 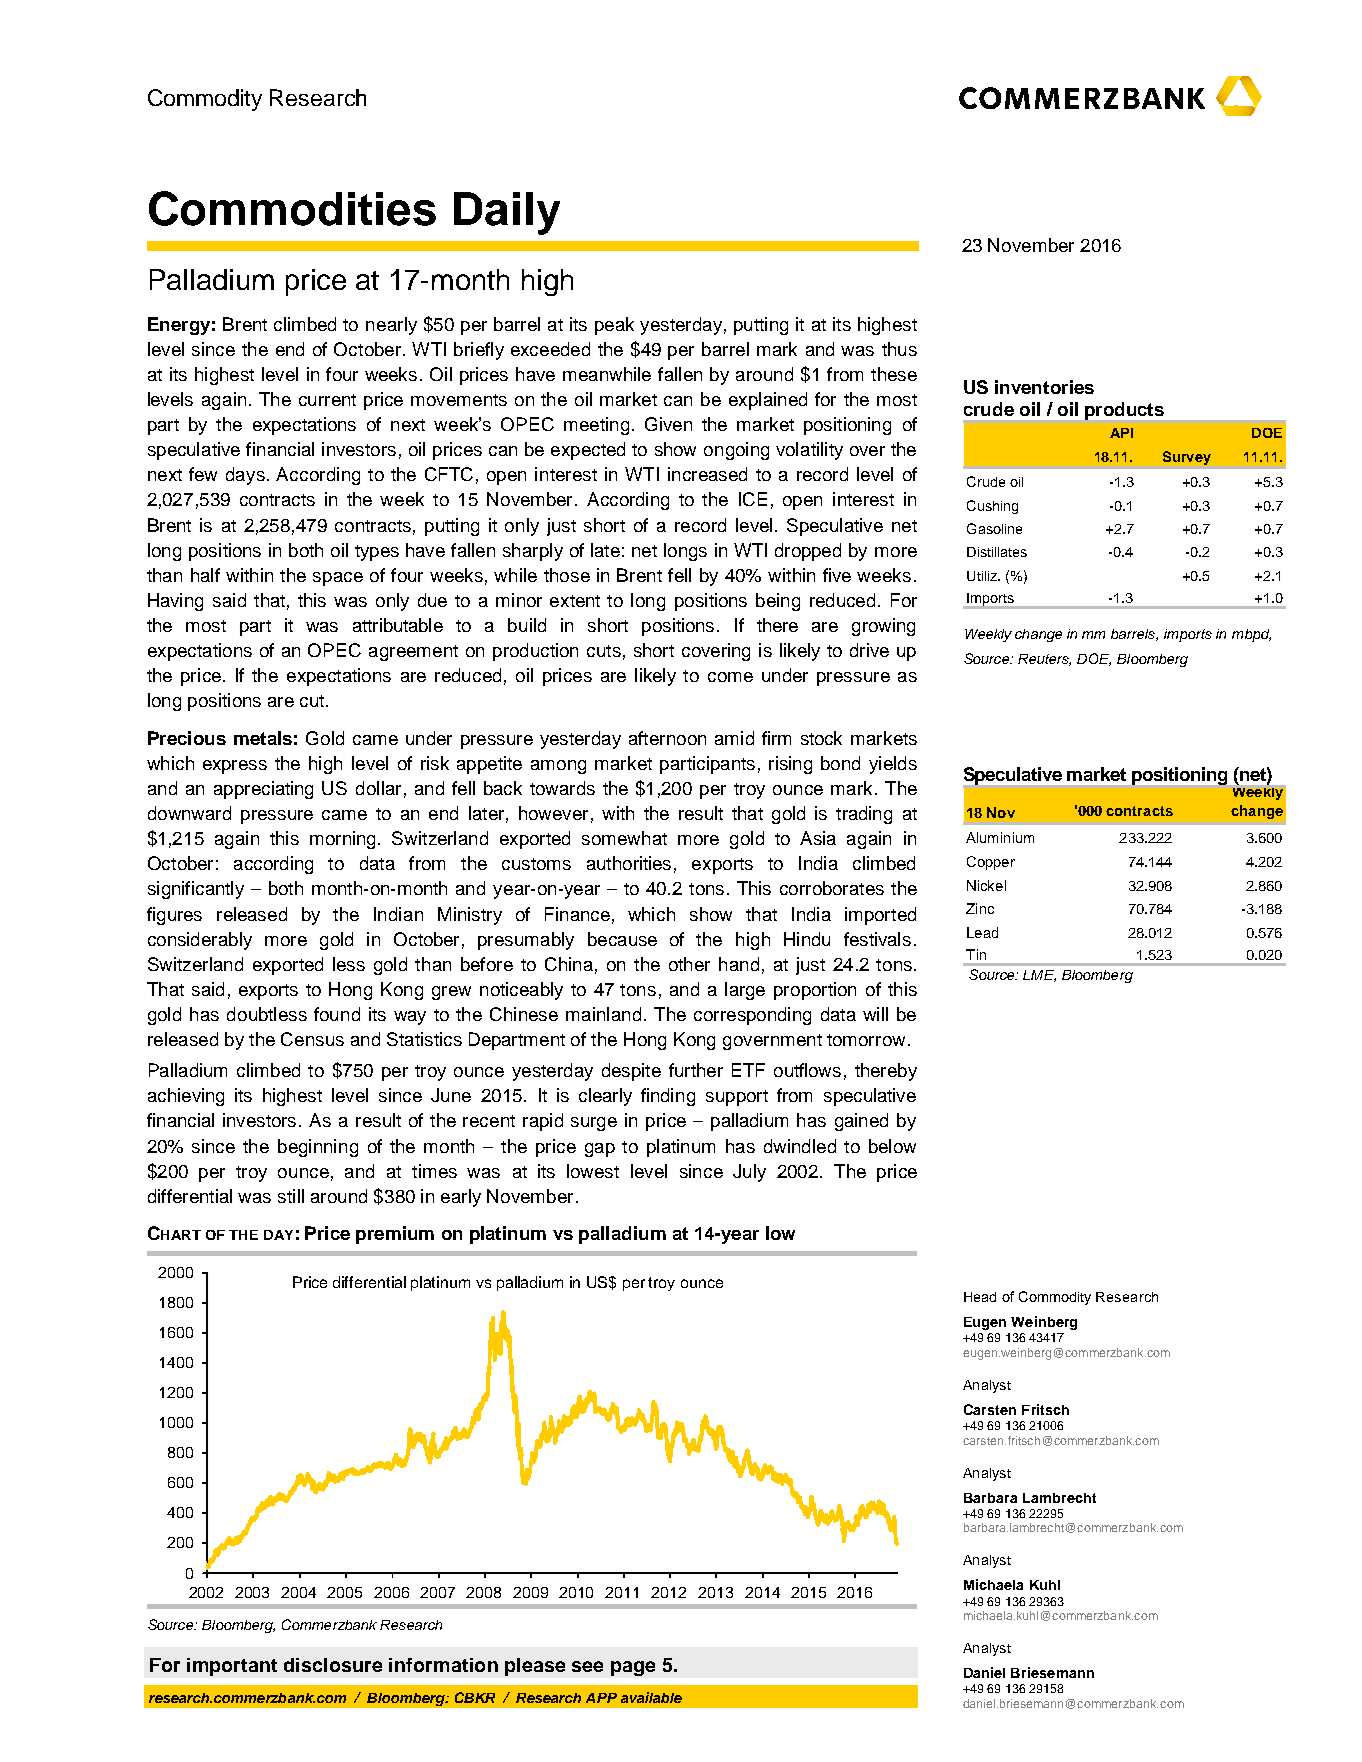 What do you see at coordinates (292, 208) in the screenshot?
I see `Commodities` at bounding box center [292, 208].
